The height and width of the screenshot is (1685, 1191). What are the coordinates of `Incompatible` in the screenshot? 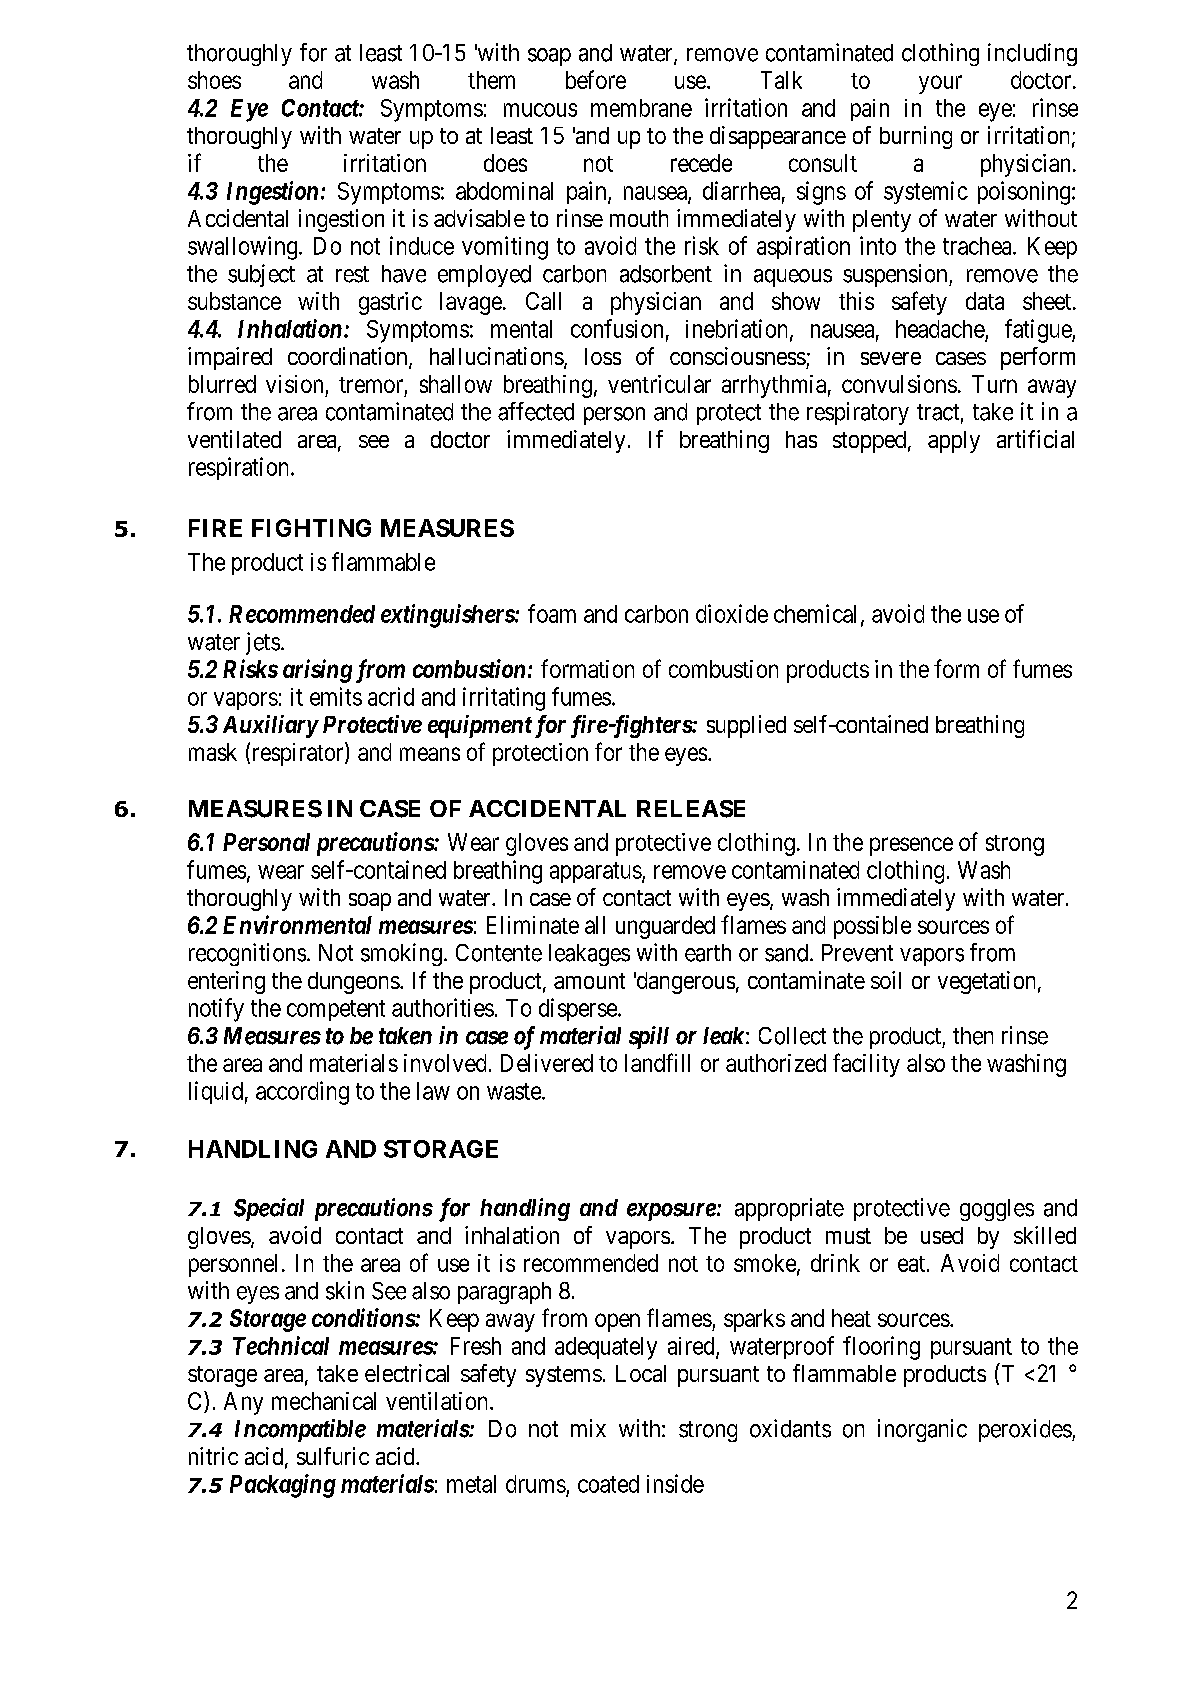 It's located at (300, 1430).
